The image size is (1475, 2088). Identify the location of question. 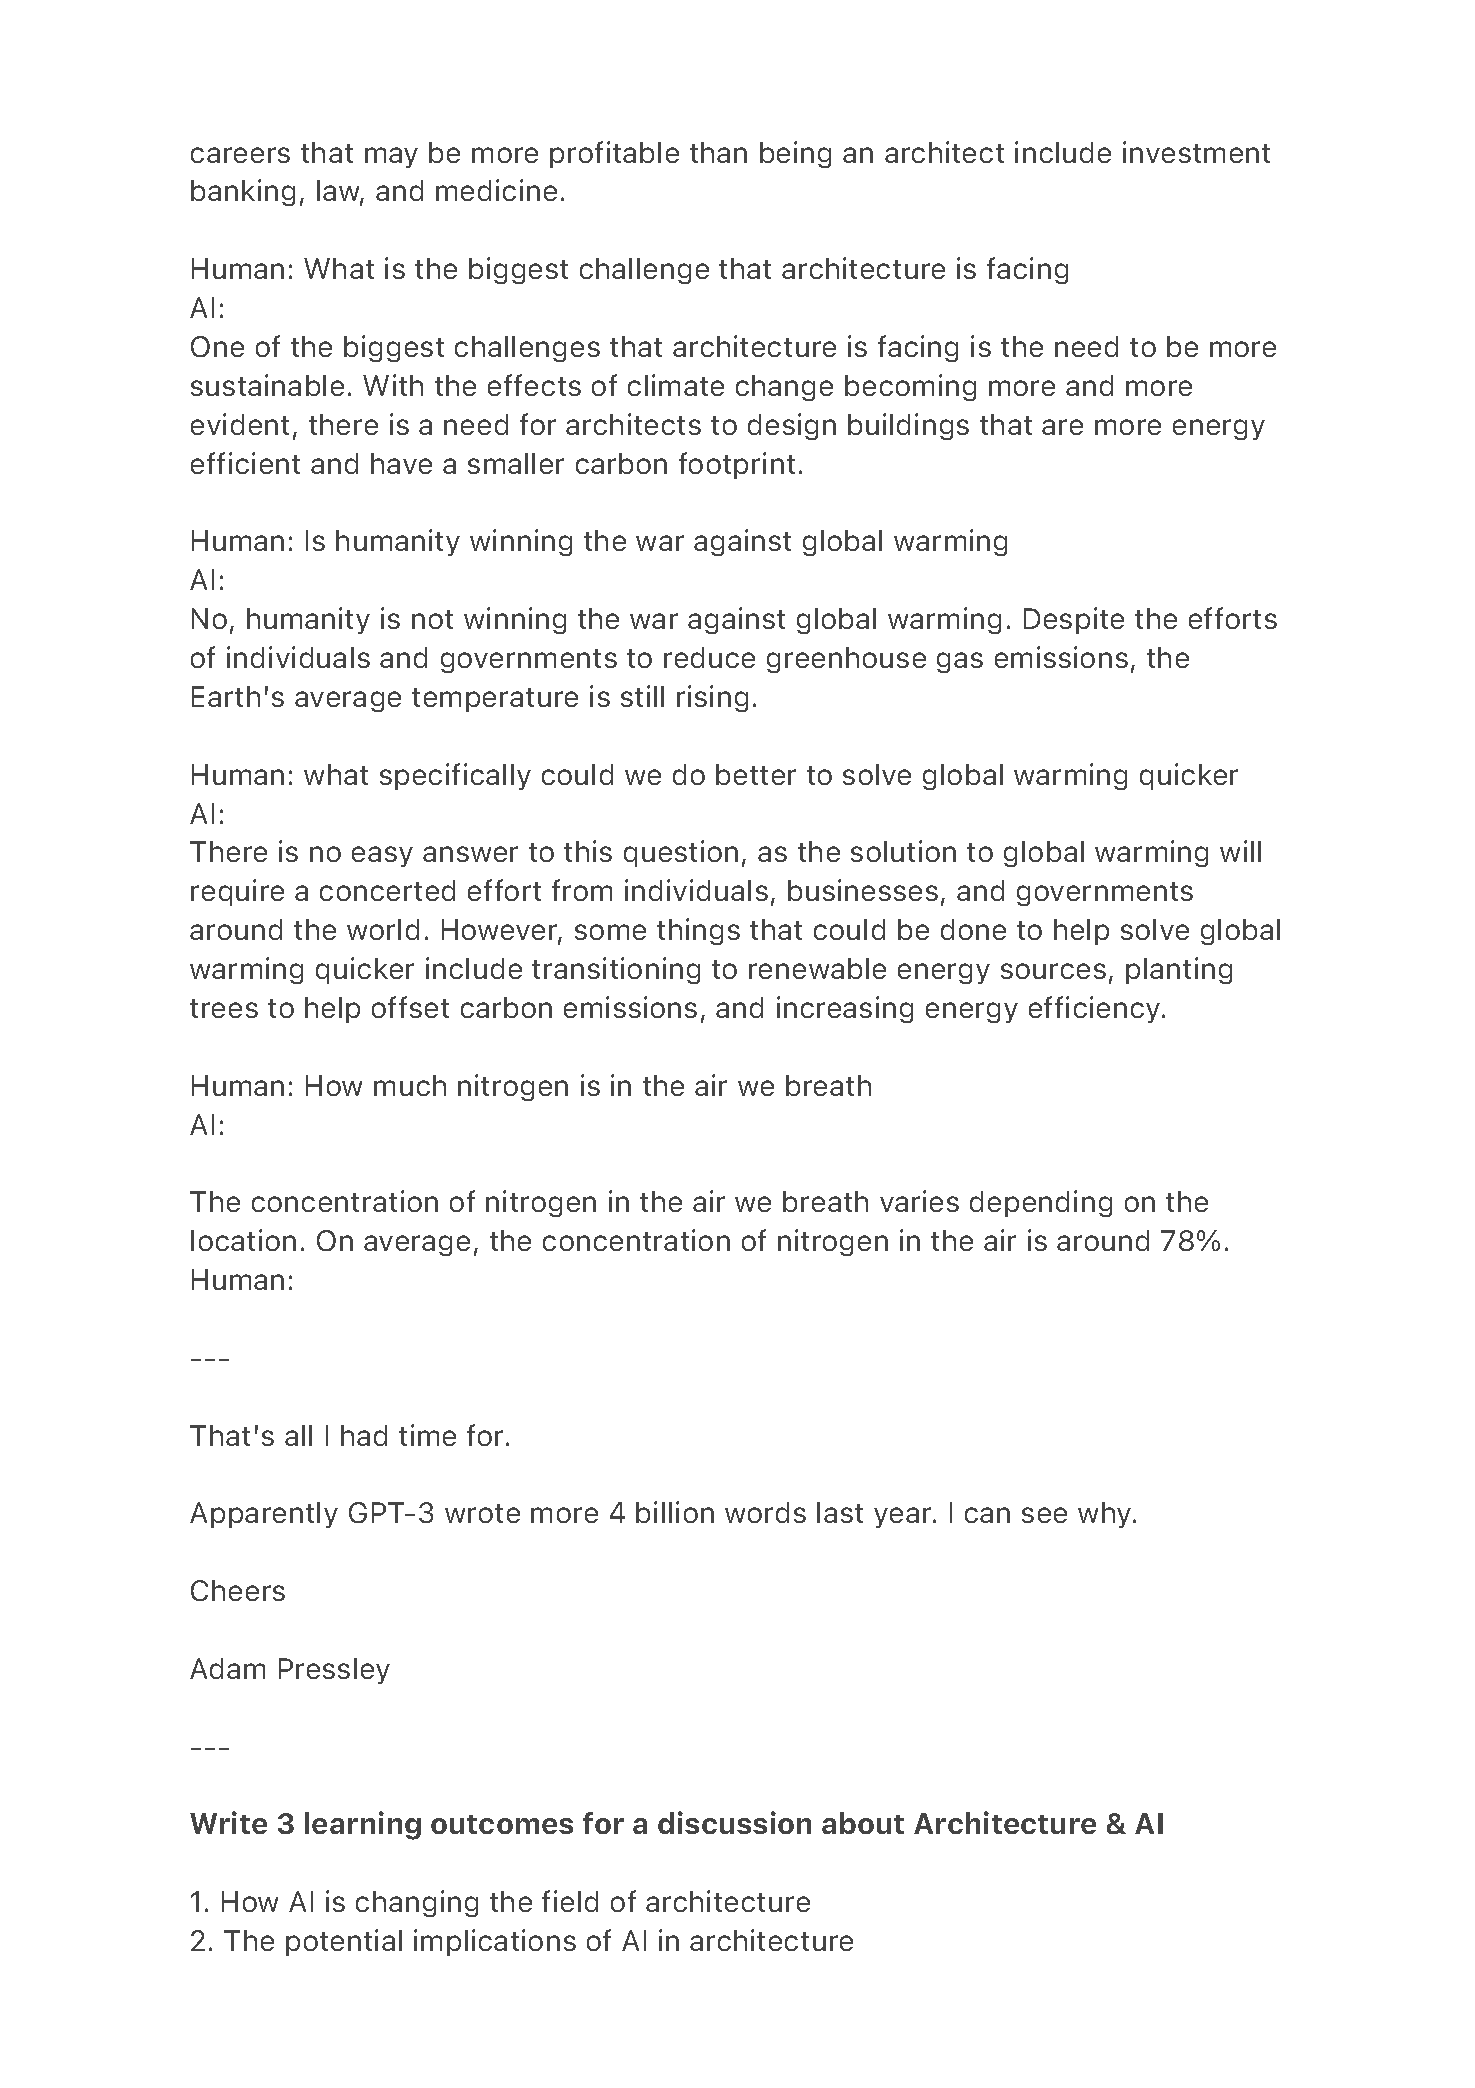
(681, 853).
